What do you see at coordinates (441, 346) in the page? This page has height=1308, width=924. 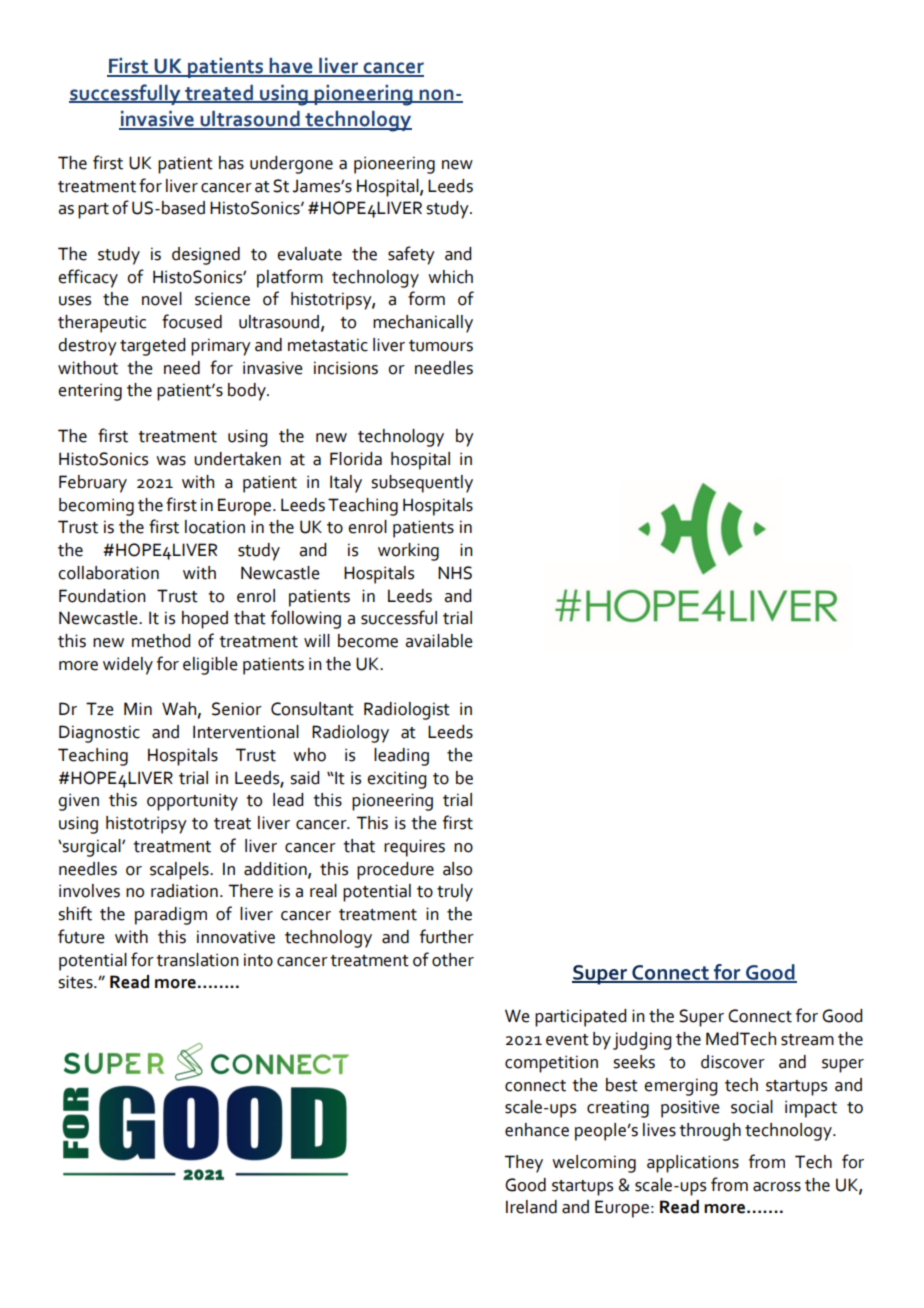 I see `tumours` at bounding box center [441, 346].
